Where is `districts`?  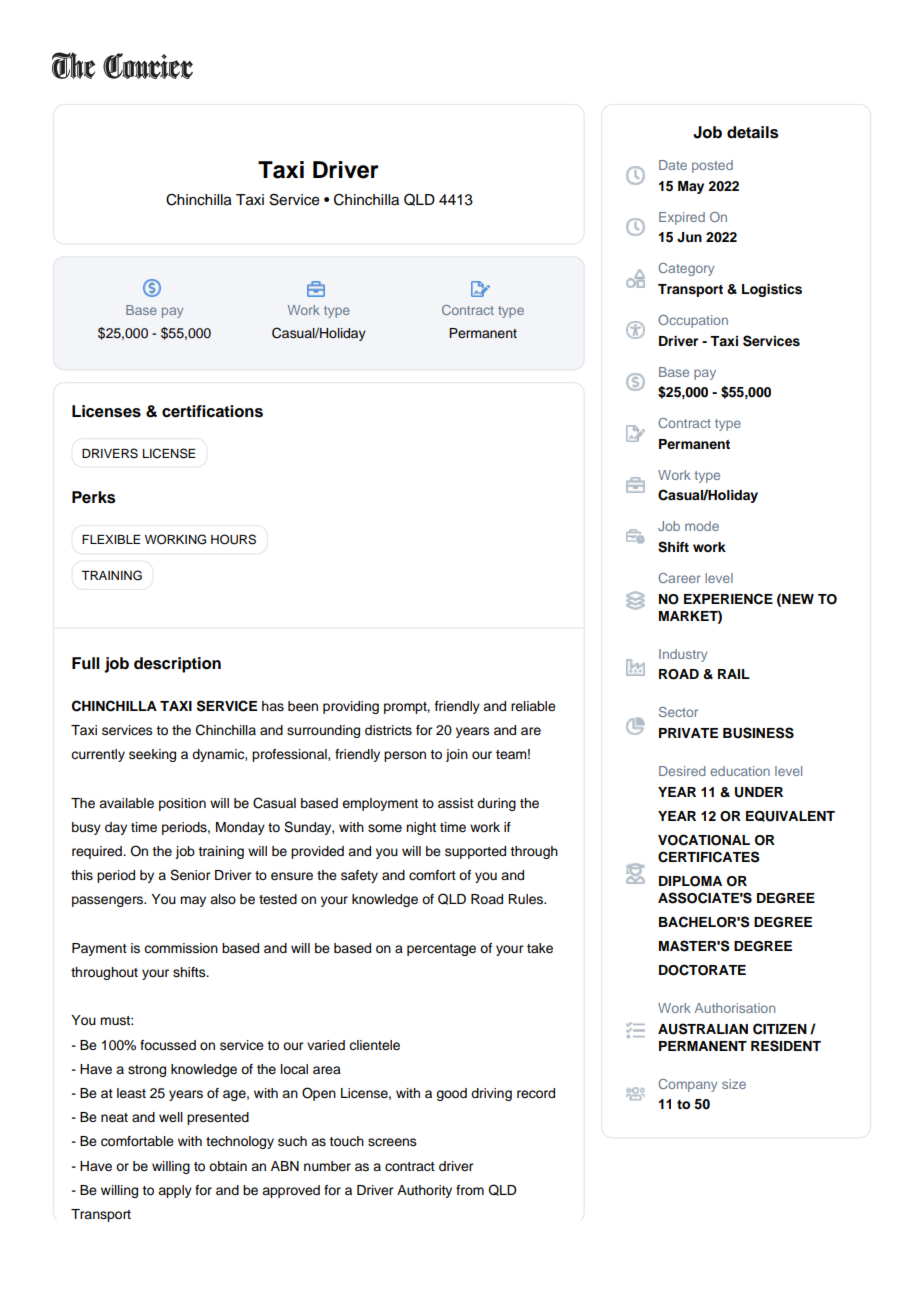
districts is located at coordinates (388, 730).
